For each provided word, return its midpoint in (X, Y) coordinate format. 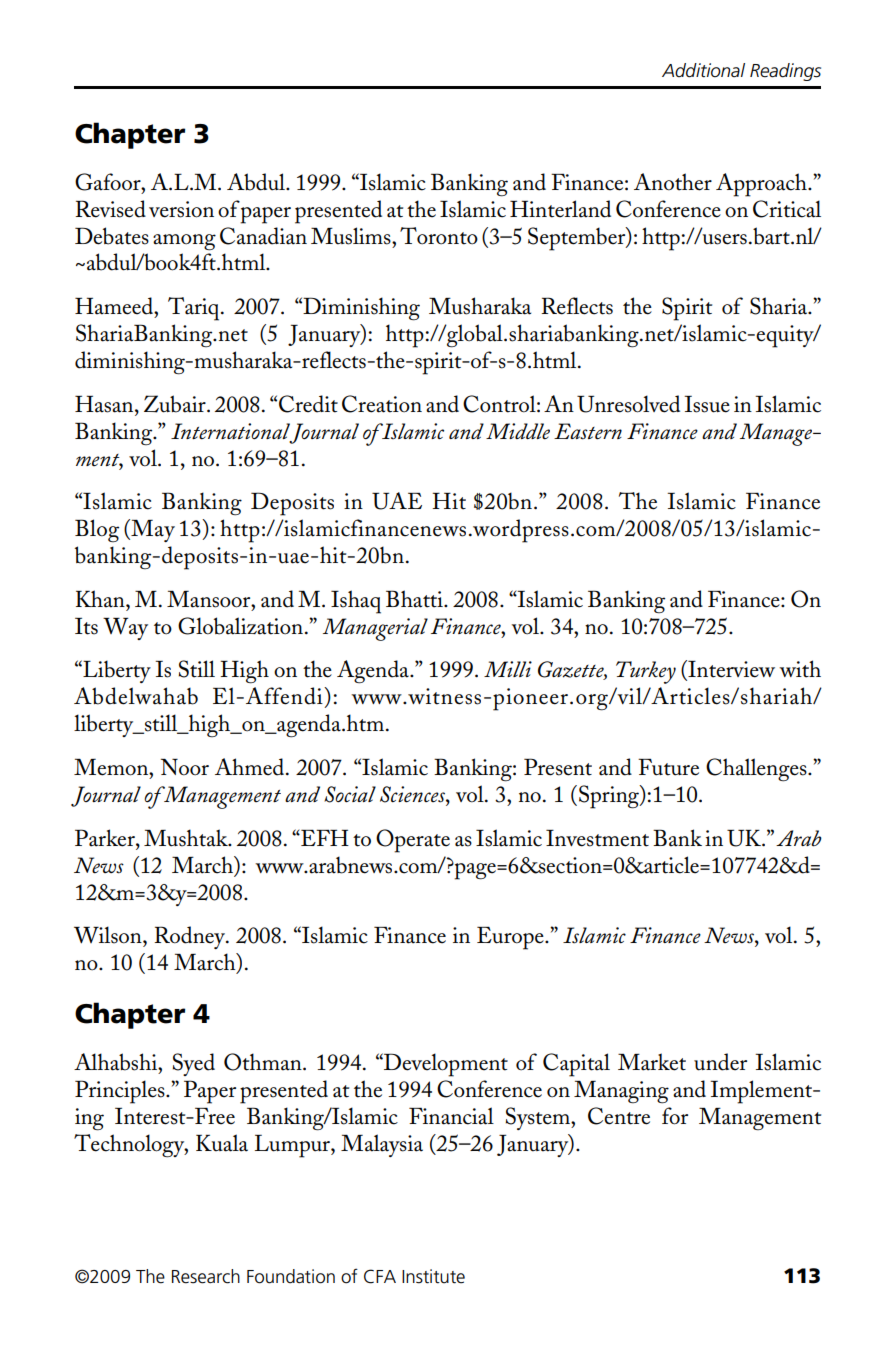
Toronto (439, 236)
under (720, 1062)
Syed (194, 1064)
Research (206, 1276)
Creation (382, 404)
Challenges (757, 770)
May (152, 530)
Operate (413, 841)
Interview (730, 670)
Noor (185, 767)
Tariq (195, 309)
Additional (703, 70)
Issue (707, 404)
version (181, 209)
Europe (511, 938)
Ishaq (356, 602)
